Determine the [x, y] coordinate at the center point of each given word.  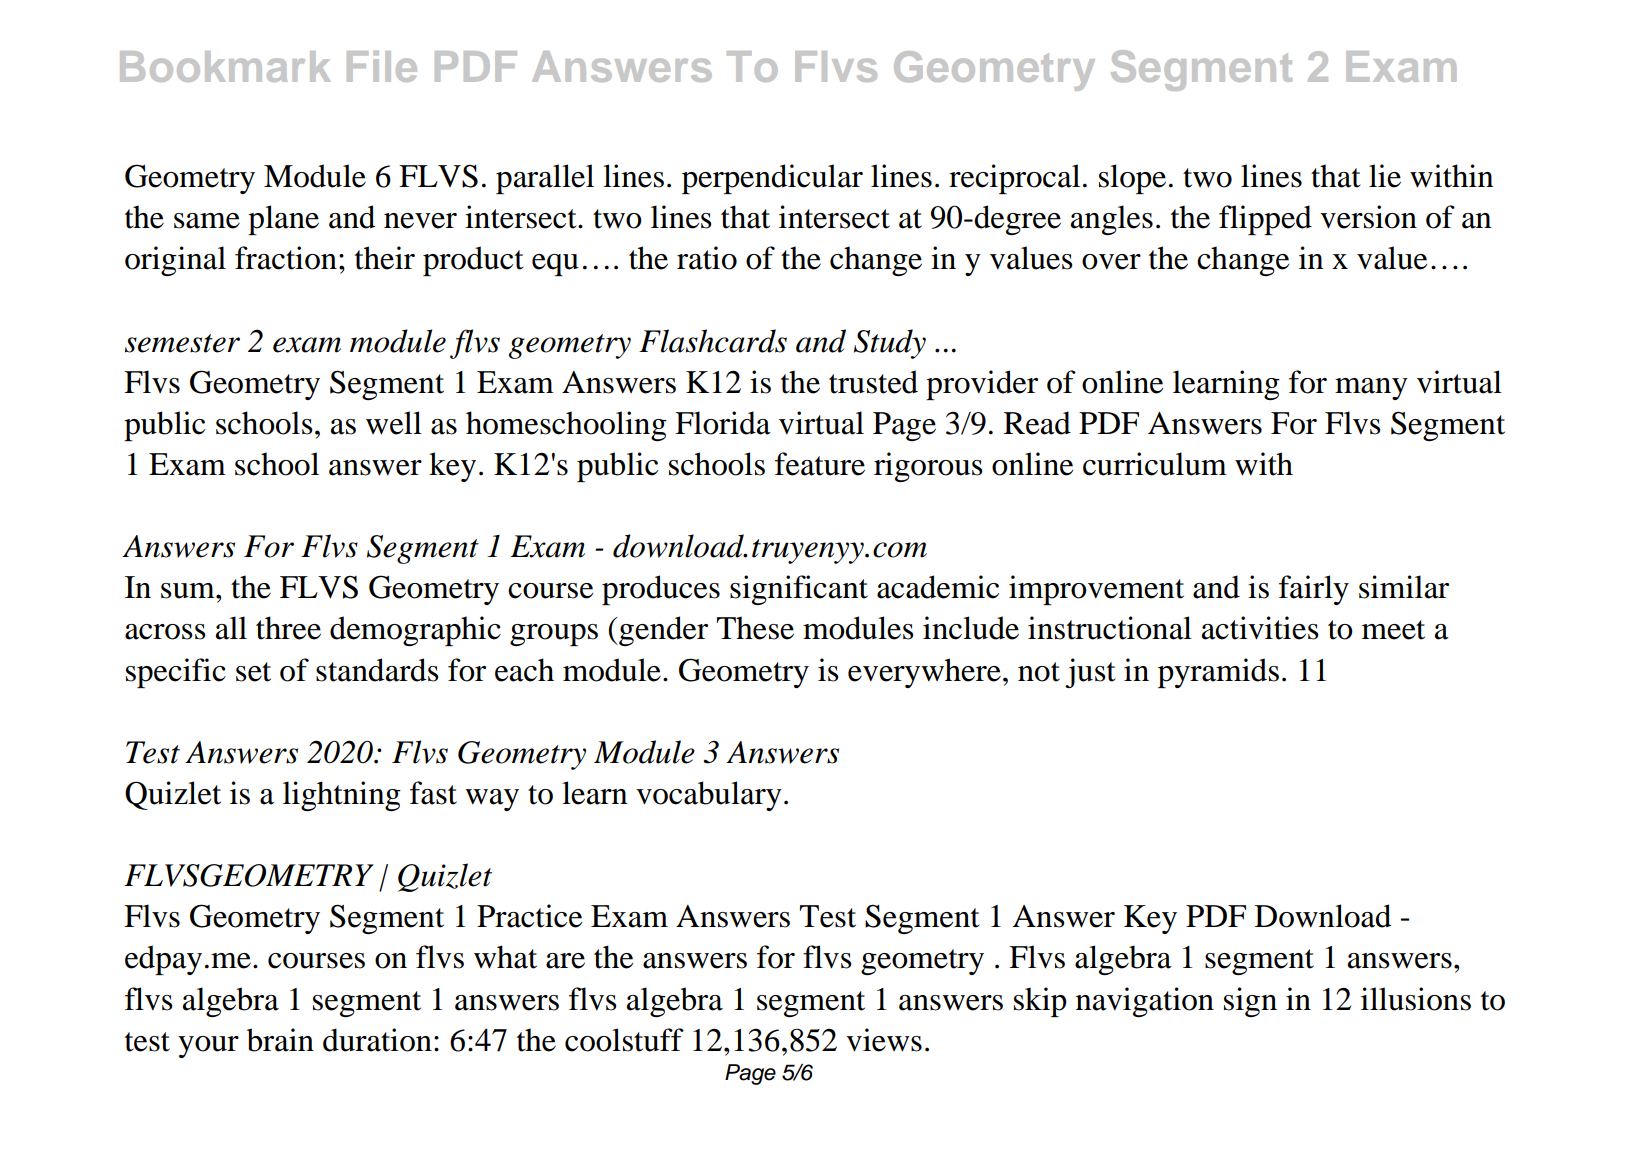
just [1090, 673]
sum [189, 591]
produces [661, 590]
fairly [1314, 590]
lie [1385, 176]
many [1371, 389]
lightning [342, 796]
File [382, 66]
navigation [1145, 1002]
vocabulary [709, 796]
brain [280, 1040]
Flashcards [713, 341]
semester [182, 343]
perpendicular [772, 179]
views [884, 1040]
